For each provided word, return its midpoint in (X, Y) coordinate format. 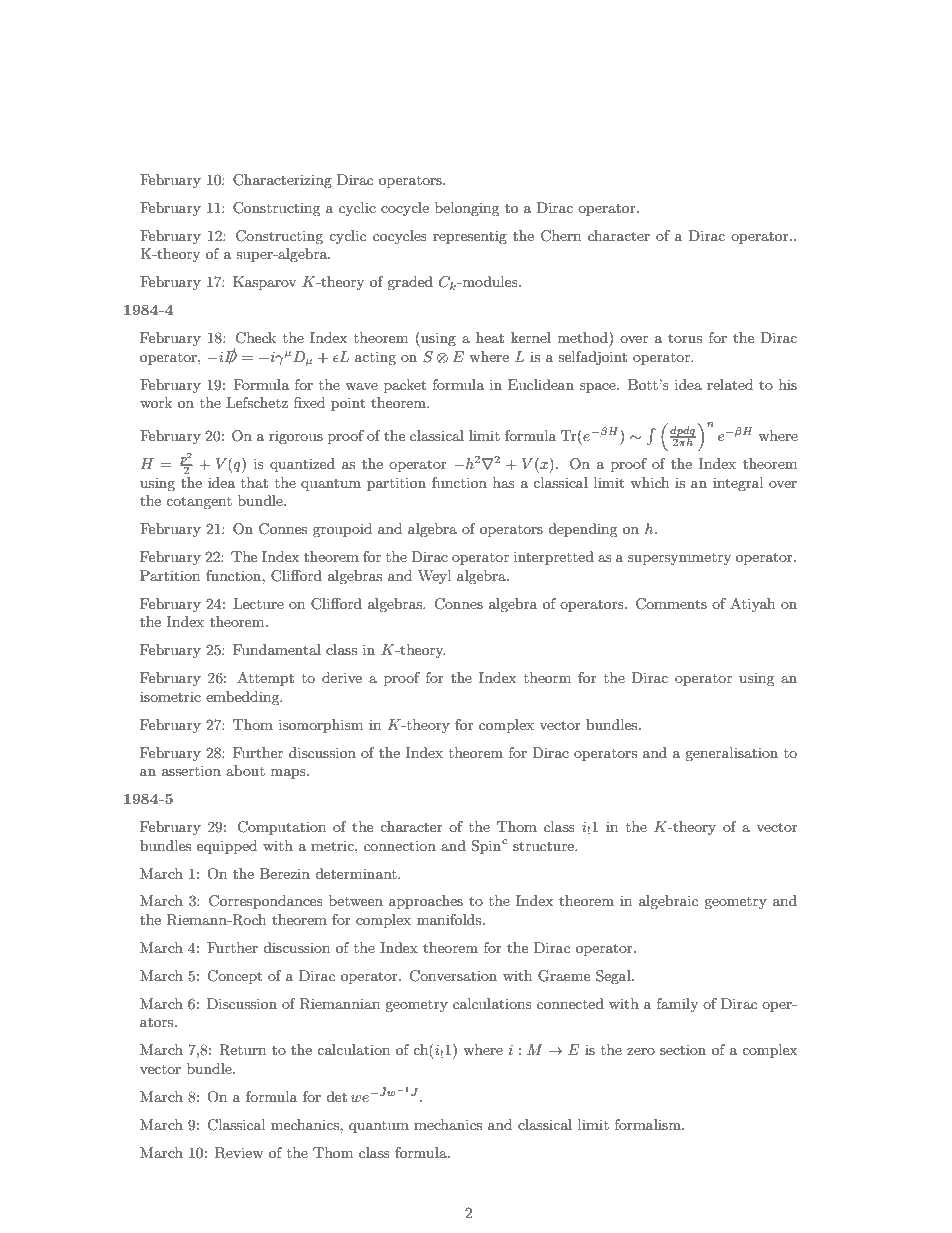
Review (239, 1153)
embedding (244, 698)
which (649, 482)
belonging (467, 209)
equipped (227, 847)
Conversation (453, 976)
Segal (614, 977)
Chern (561, 236)
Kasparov (264, 283)
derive (342, 677)
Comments (671, 604)
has (504, 482)
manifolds (450, 919)
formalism (649, 1124)
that (254, 482)
